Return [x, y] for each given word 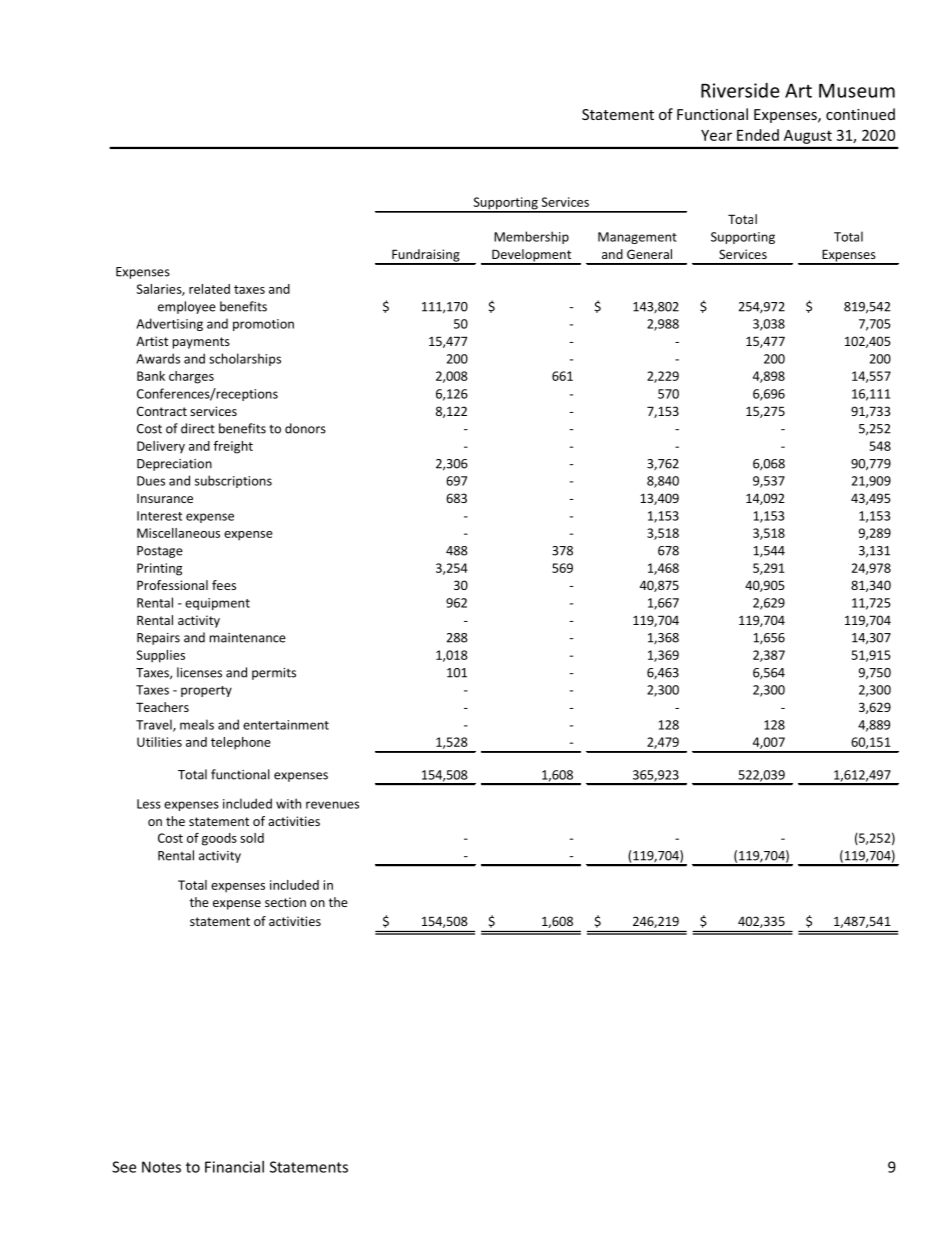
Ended [758, 135]
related [209, 289]
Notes [161, 1167]
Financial [234, 1167]
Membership [531, 237]
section [285, 902]
